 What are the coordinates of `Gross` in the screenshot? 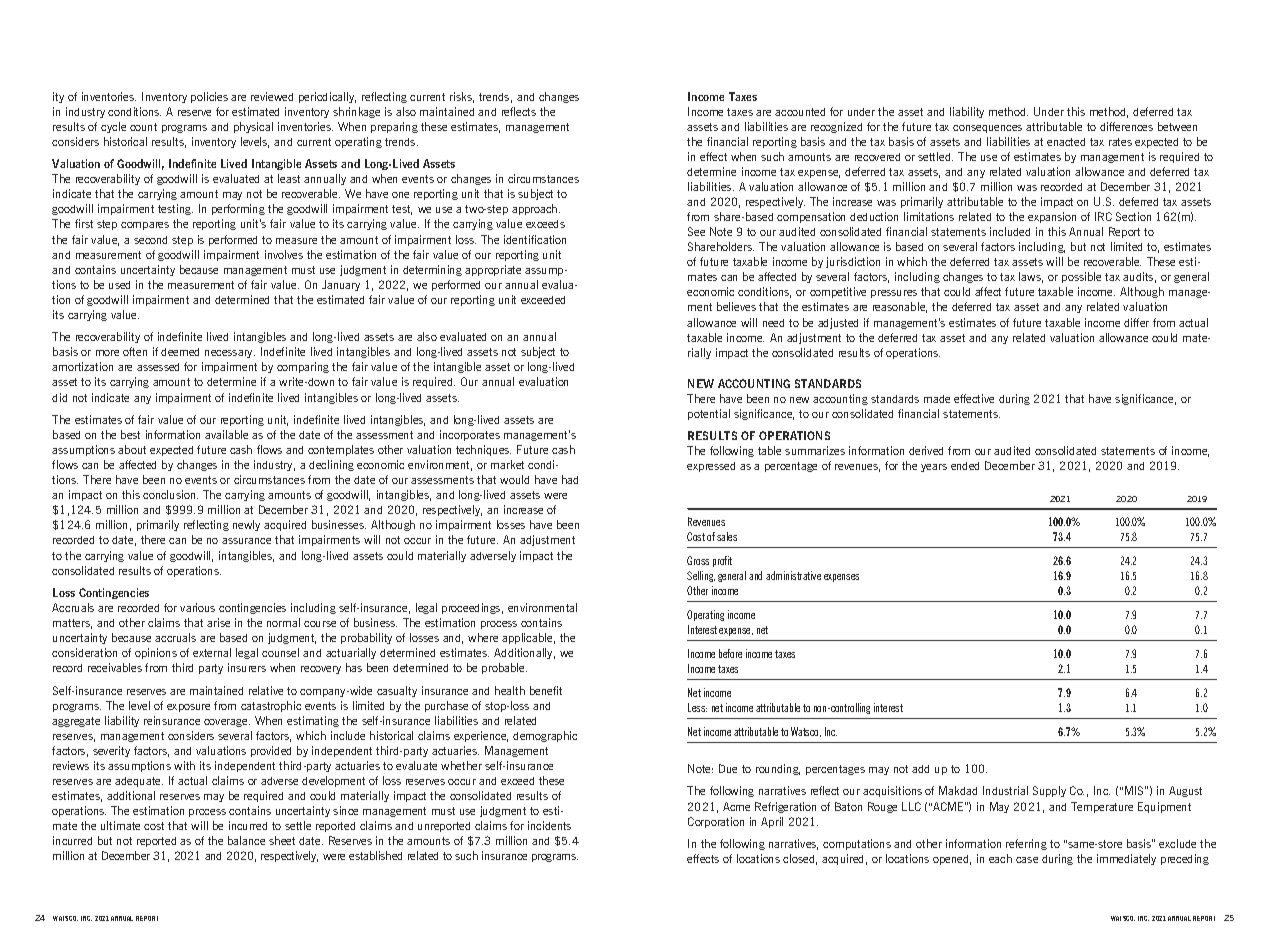 It's located at (698, 560).
